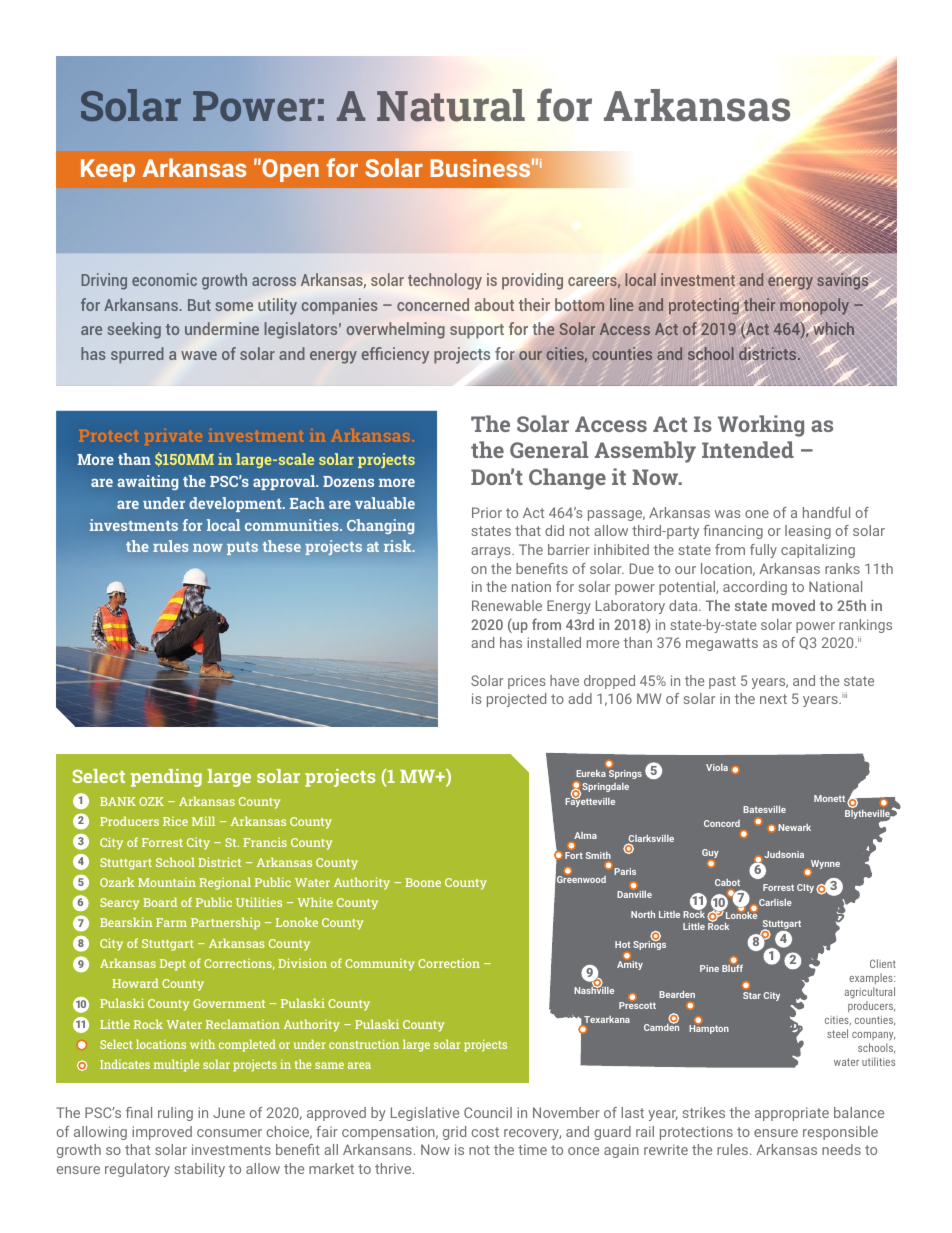  I want to click on consumer, so click(229, 1133).
